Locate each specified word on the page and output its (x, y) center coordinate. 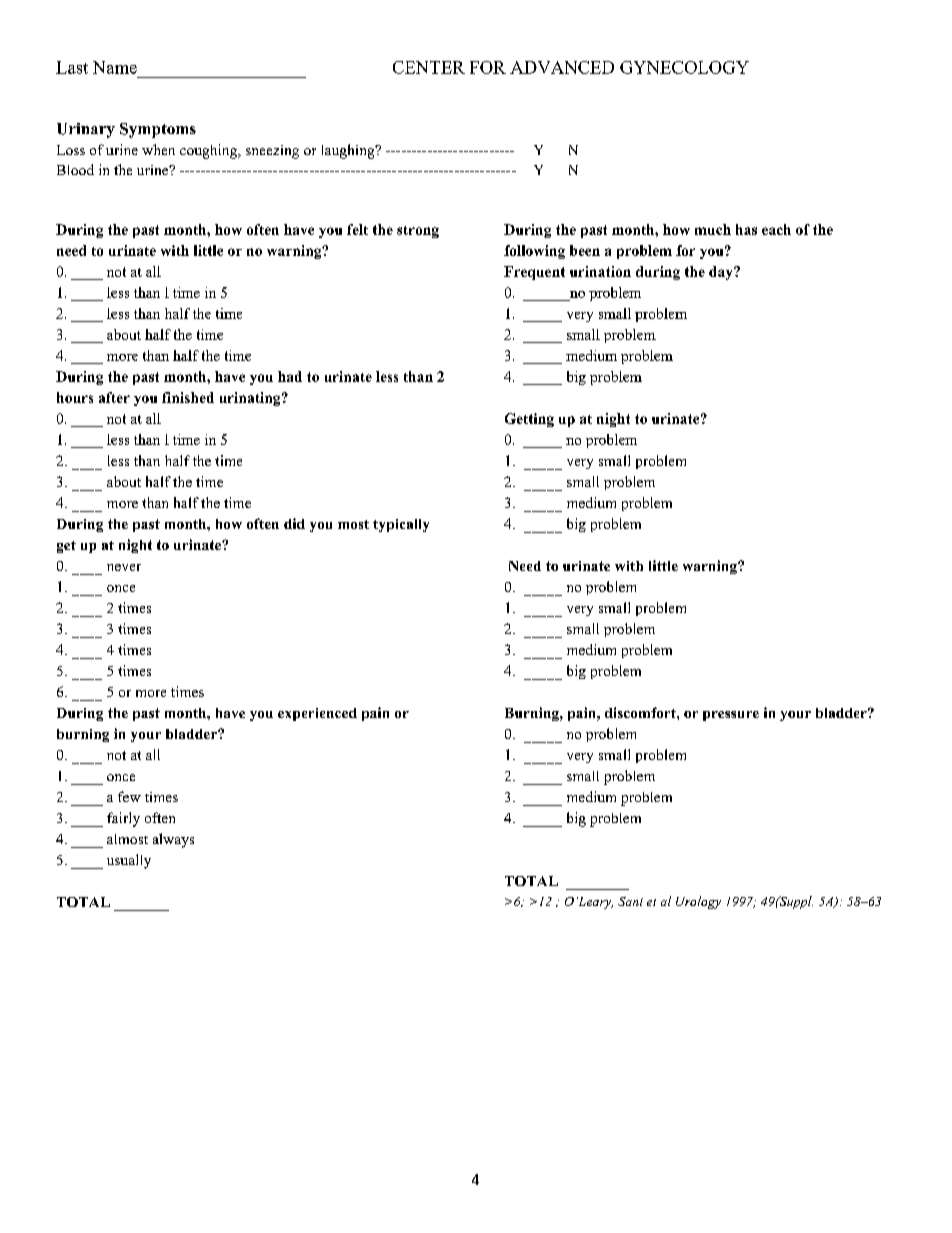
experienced (317, 714)
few (129, 796)
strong (418, 232)
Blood (75, 169)
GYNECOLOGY (684, 67)
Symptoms (158, 130)
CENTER (429, 67)
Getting (529, 420)
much (713, 229)
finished (188, 397)
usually (129, 861)
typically (401, 525)
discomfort (641, 712)
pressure (731, 716)
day (722, 273)
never (124, 567)
